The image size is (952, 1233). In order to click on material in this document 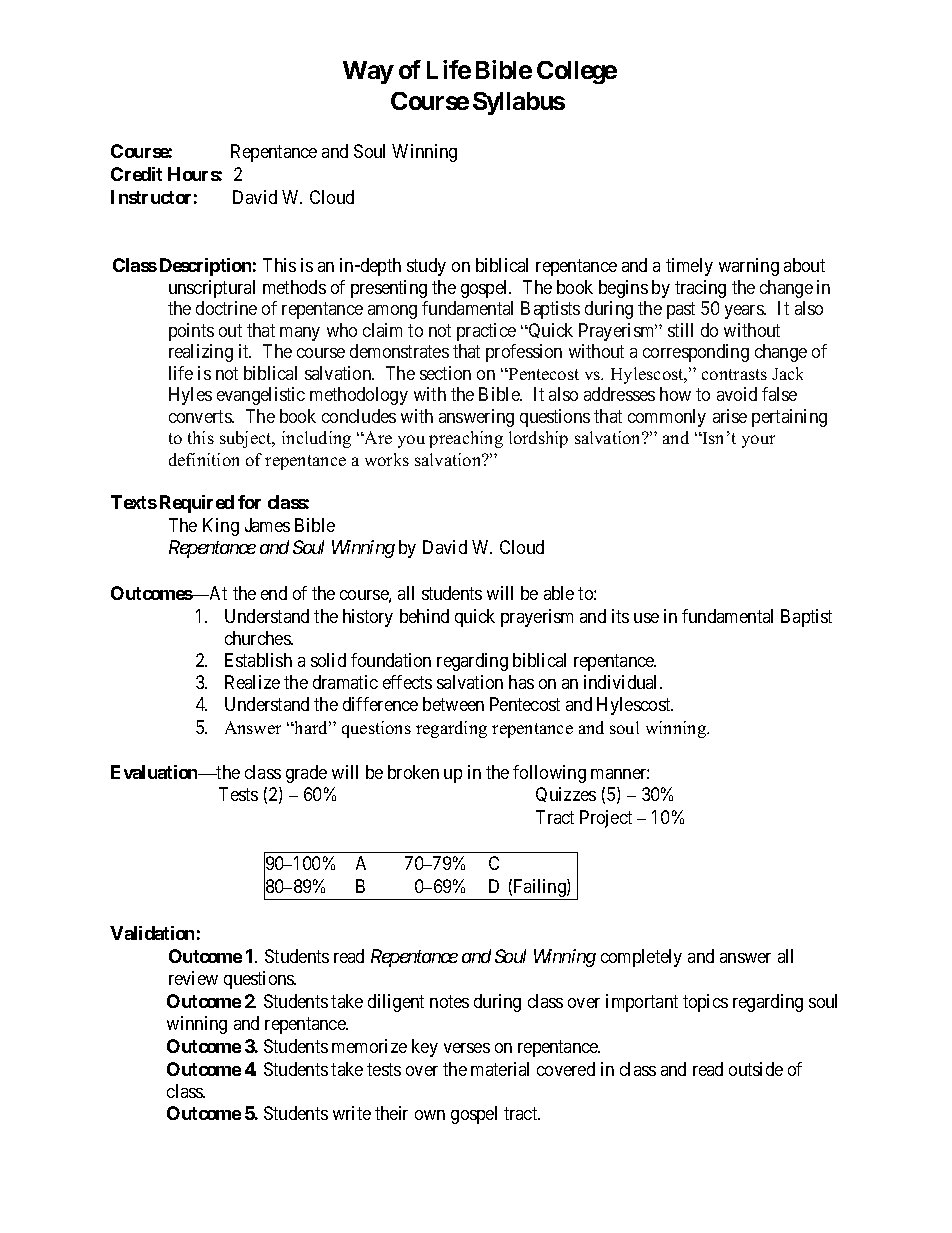, I will do `click(500, 1069)`.
